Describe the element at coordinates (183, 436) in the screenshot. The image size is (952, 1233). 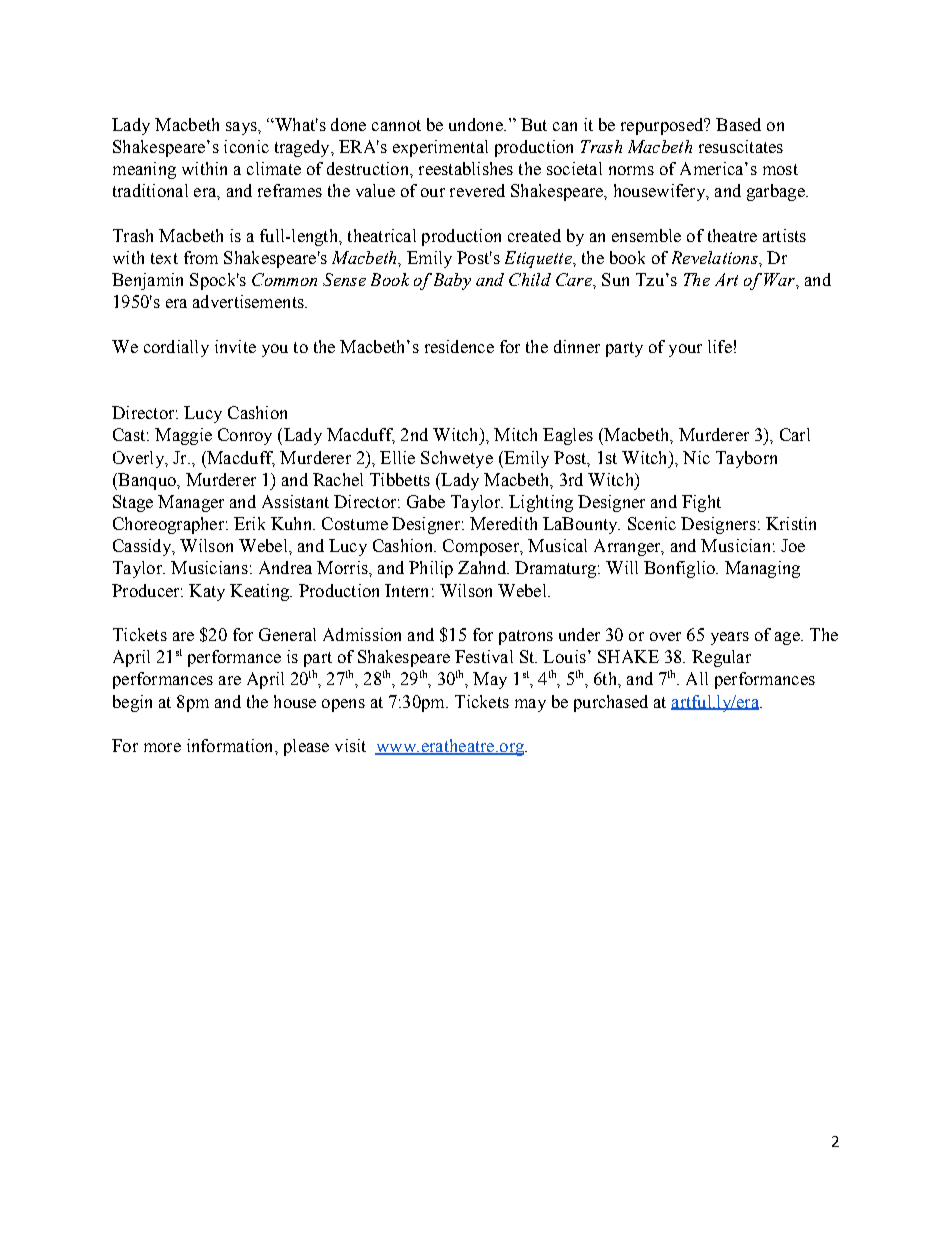
I see `Maggie` at that location.
